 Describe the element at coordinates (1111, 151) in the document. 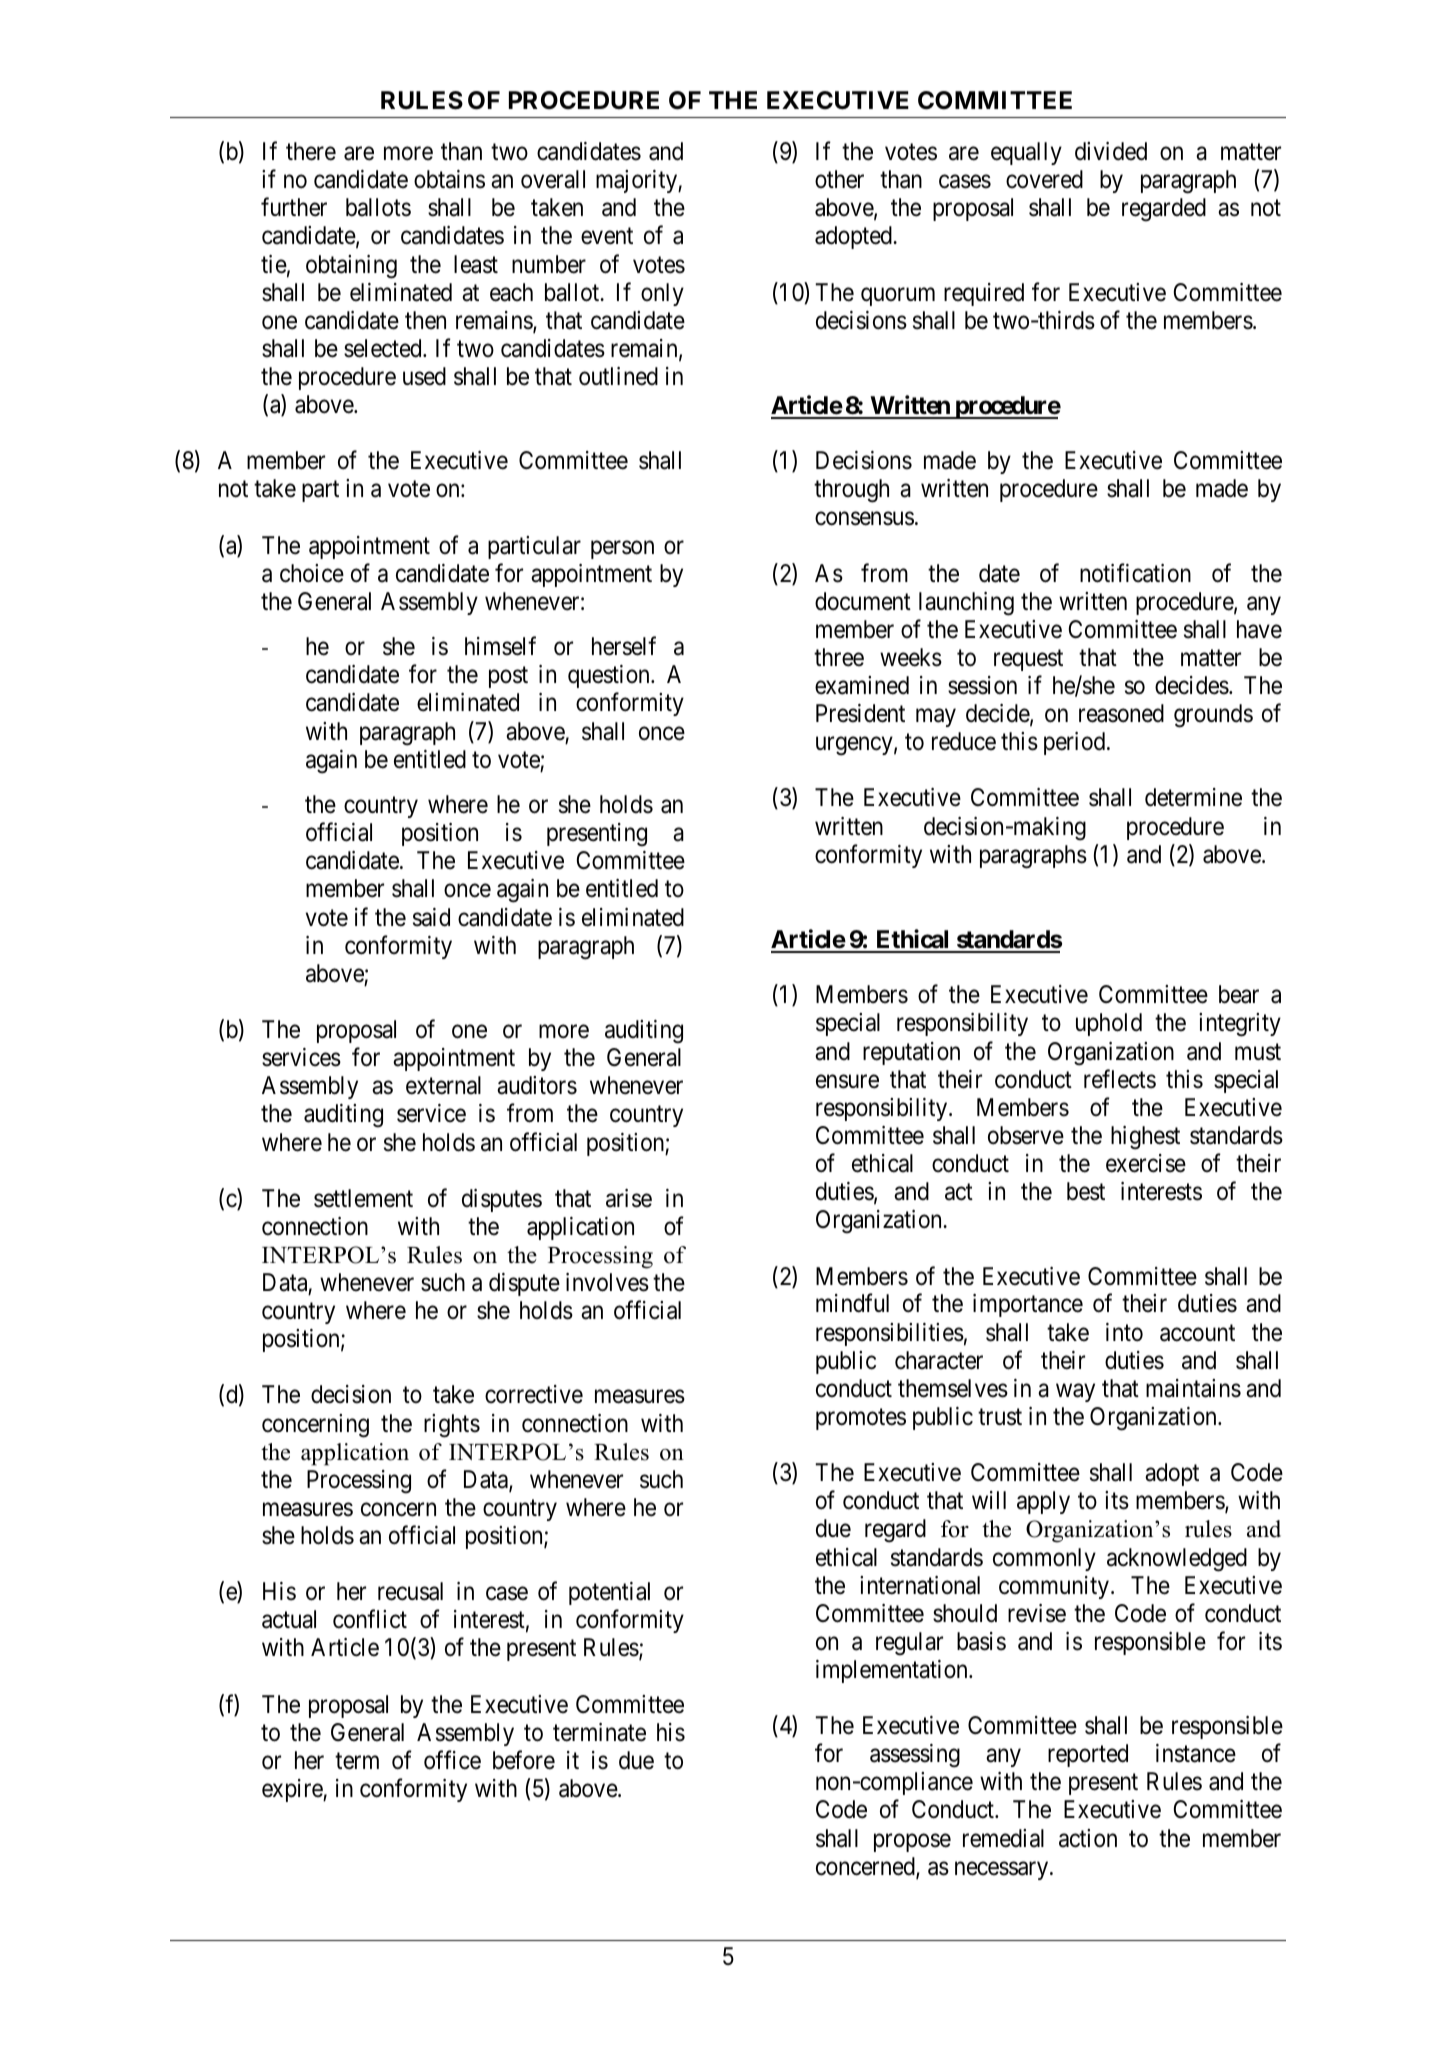

I see `divided` at that location.
